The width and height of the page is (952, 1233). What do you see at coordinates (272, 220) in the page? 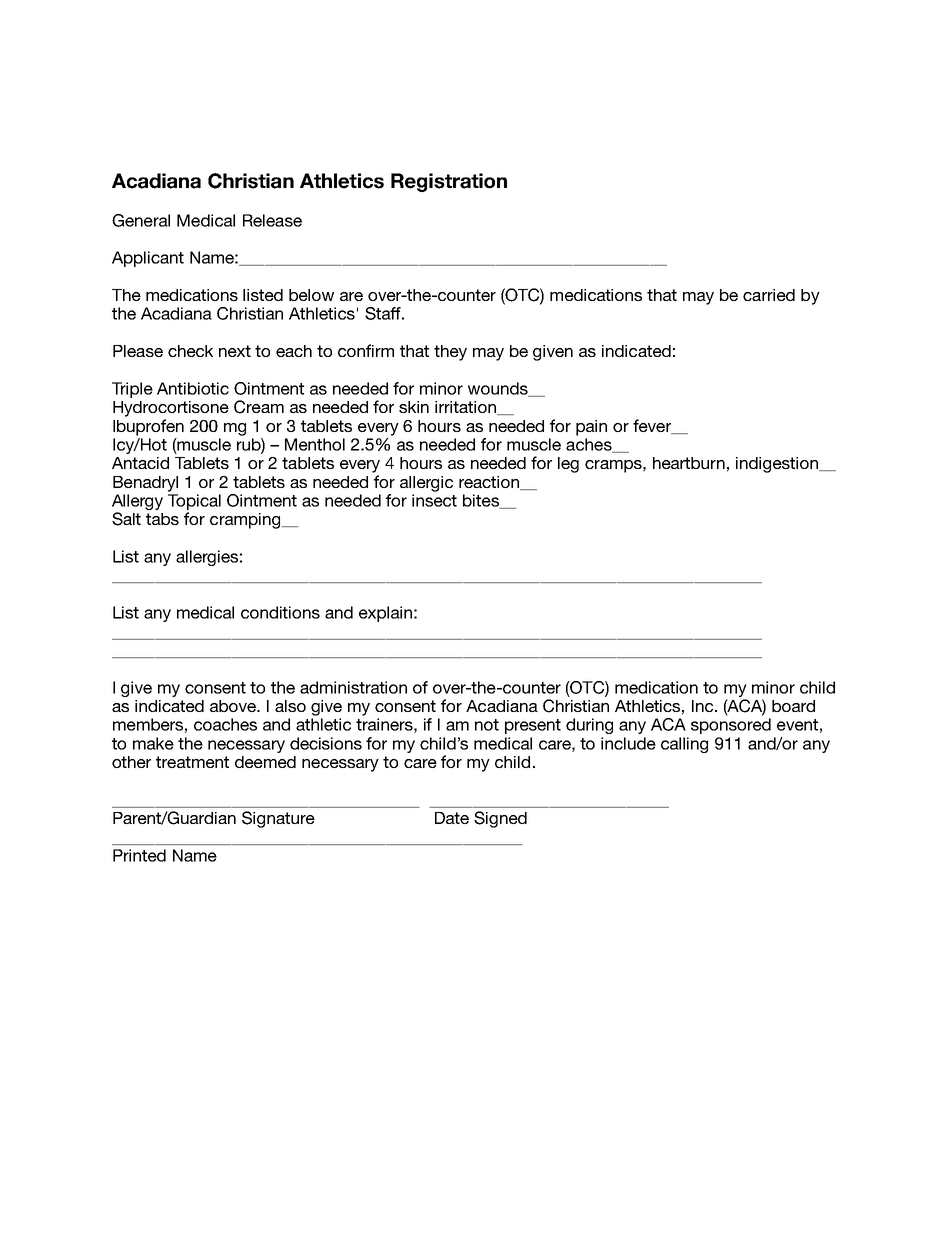
I see `Release` at bounding box center [272, 220].
